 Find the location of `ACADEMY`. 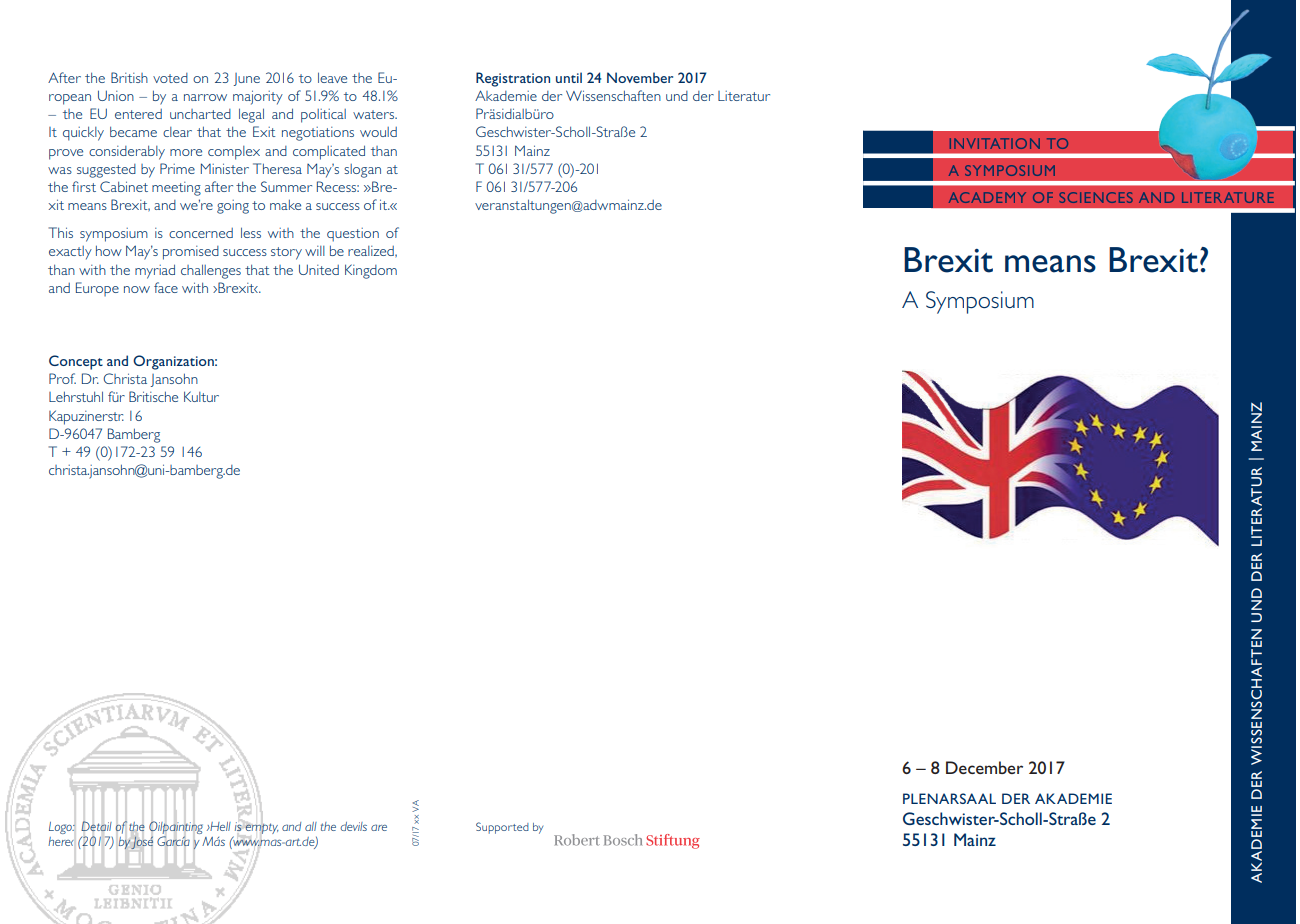

ACADEMY is located at coordinates (987, 197).
